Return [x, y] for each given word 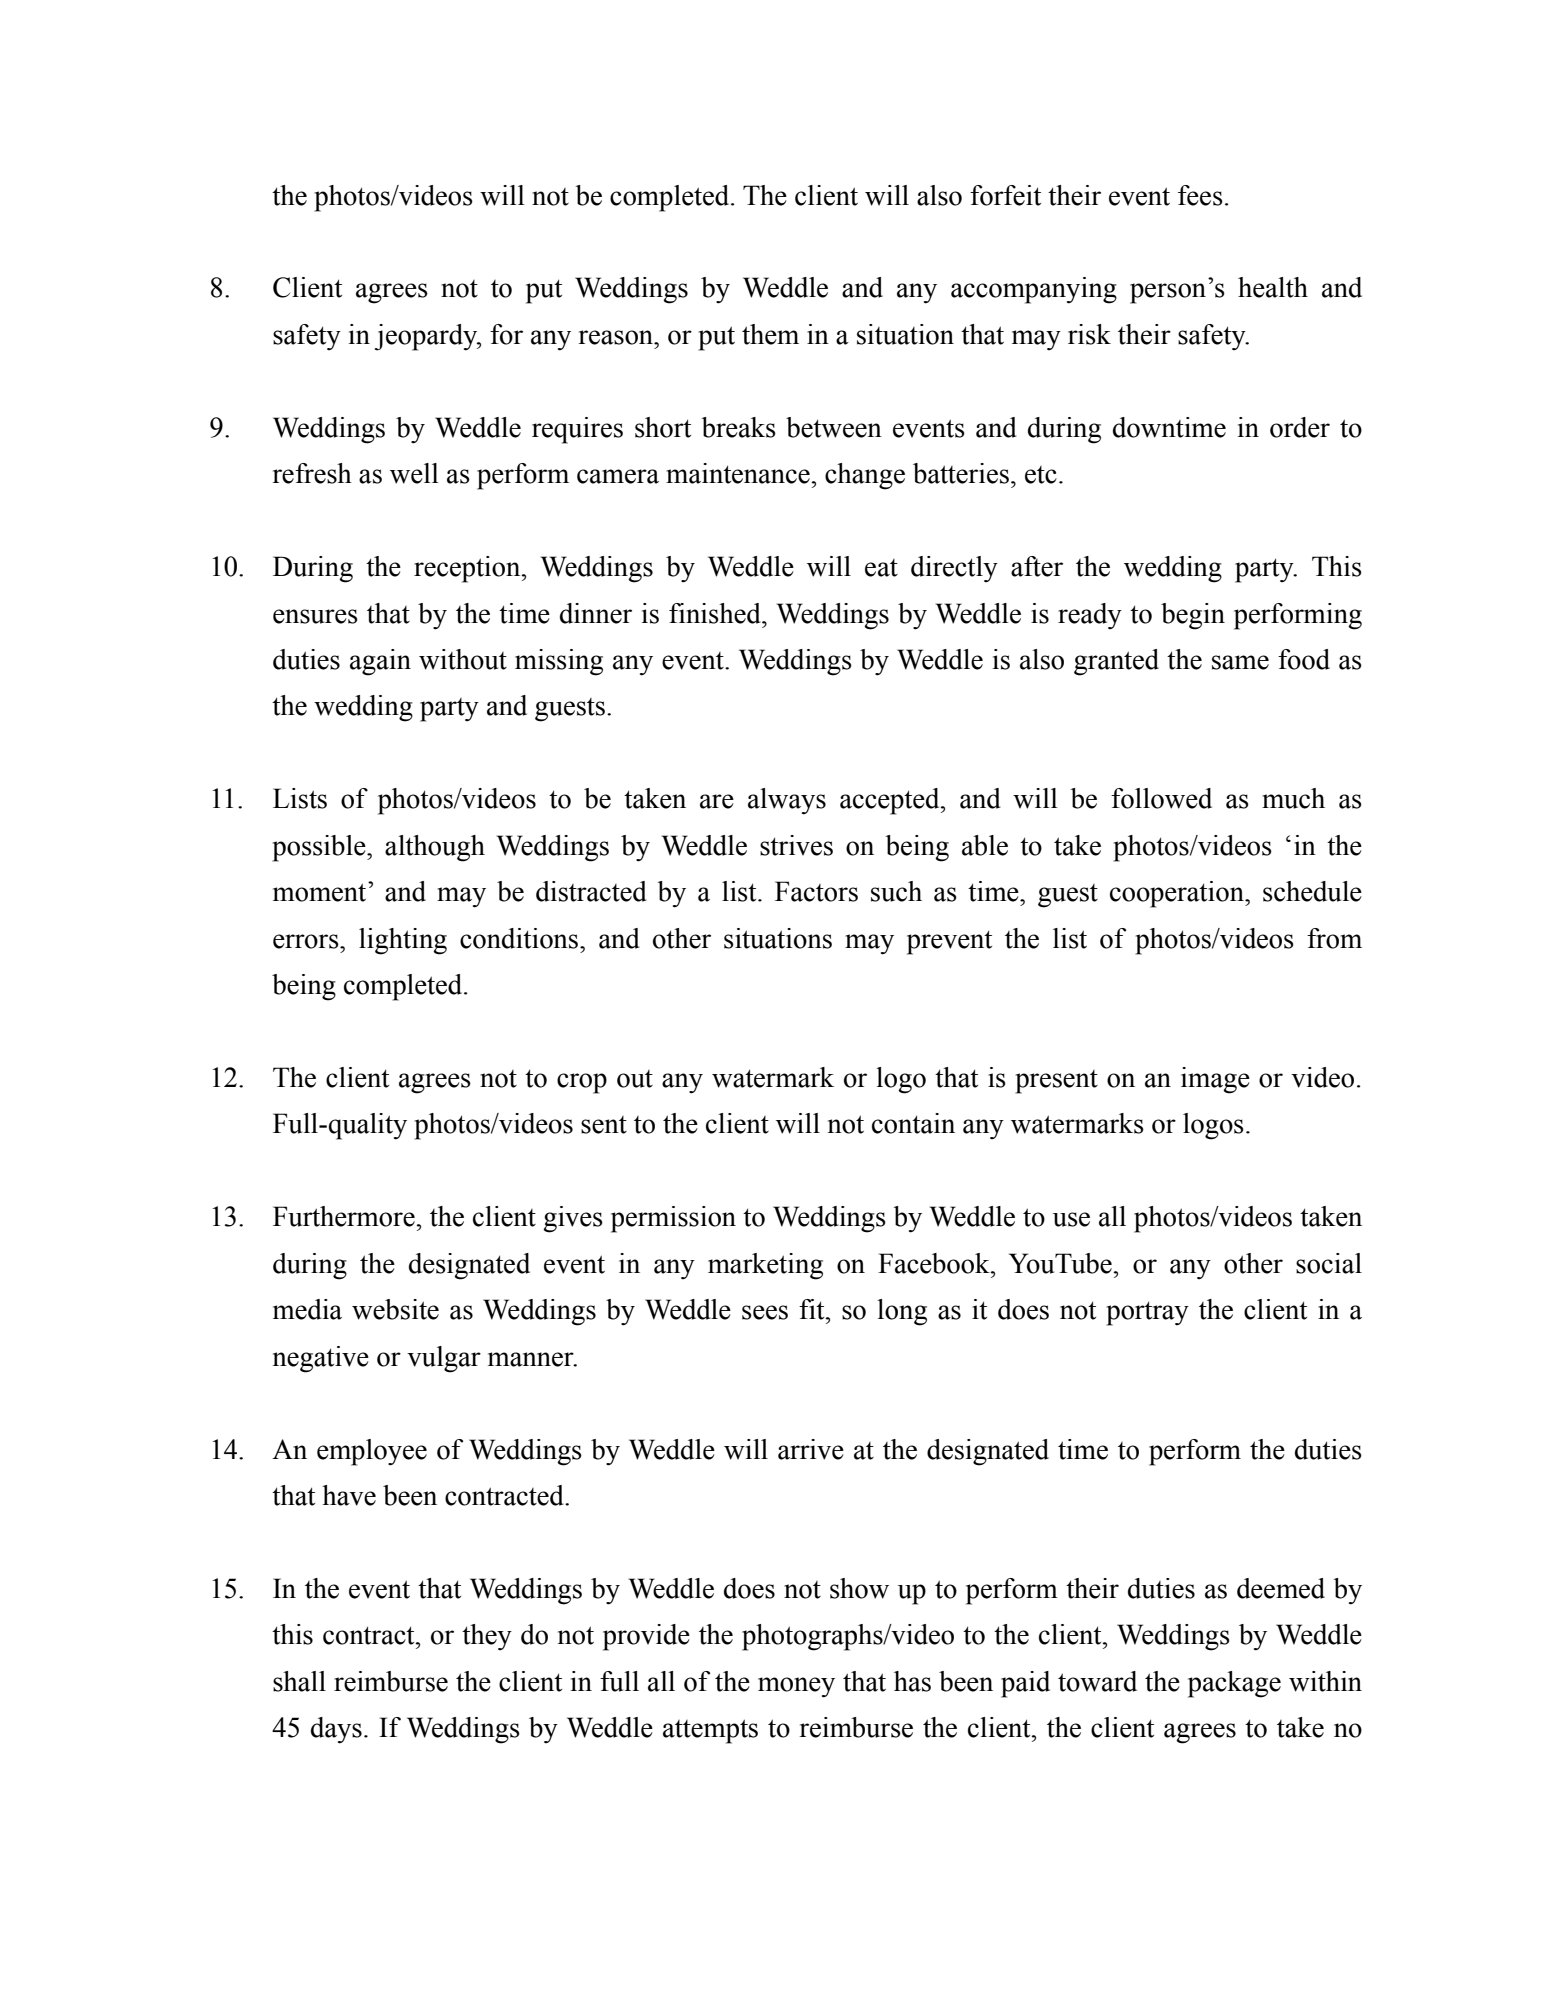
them [770, 334]
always [787, 801]
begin [1193, 616]
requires [577, 430]
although [435, 848]
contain [913, 1123]
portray [1147, 1313]
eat [881, 568]
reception [468, 569]
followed [1161, 798]
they [487, 1637]
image [1215, 1080]
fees [1200, 195]
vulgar [444, 1359]
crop [582, 1083]
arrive [811, 1449]
